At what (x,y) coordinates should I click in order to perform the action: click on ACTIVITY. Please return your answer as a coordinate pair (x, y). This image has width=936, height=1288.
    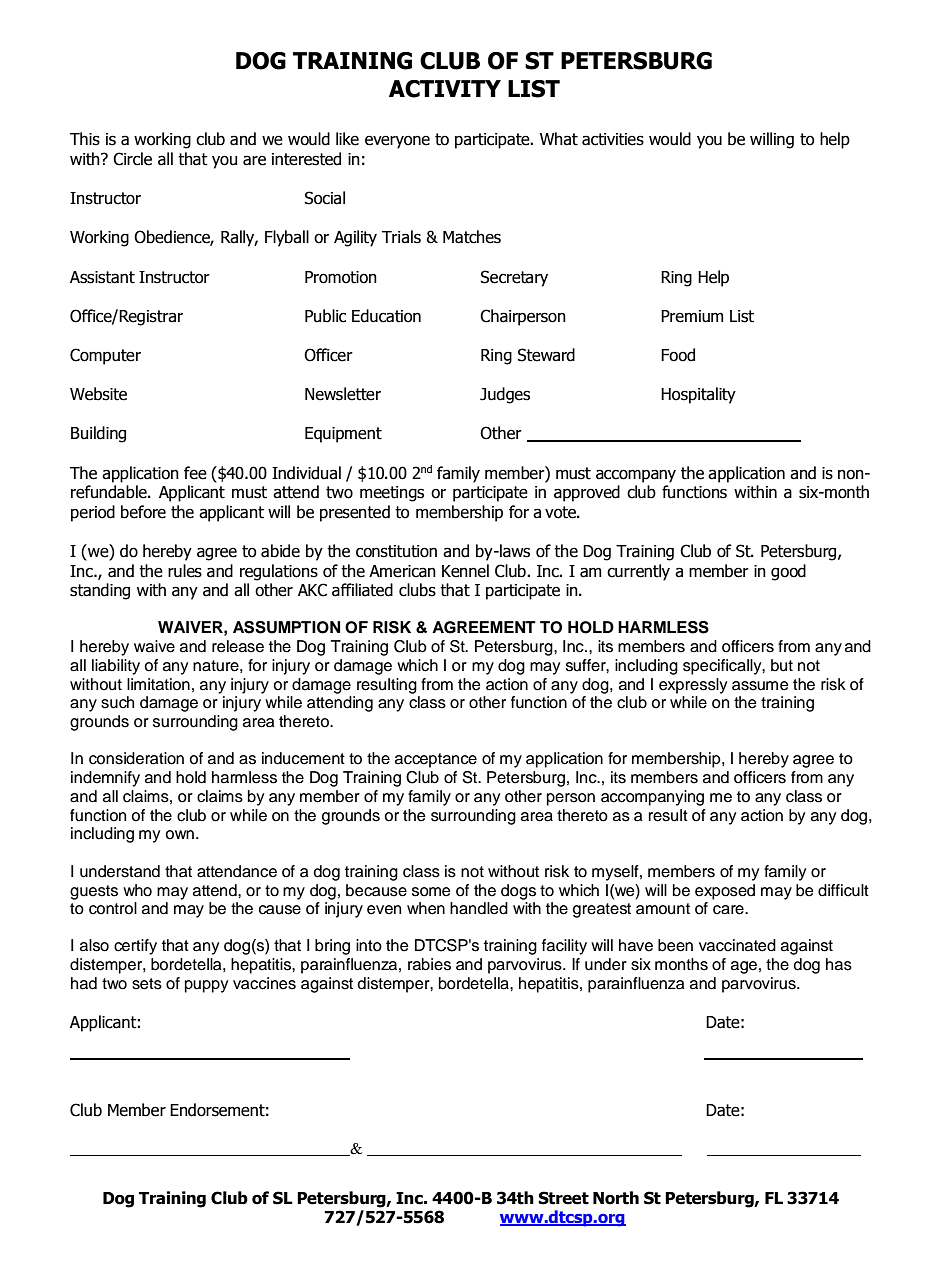
    Looking at the image, I should click on (445, 89).
